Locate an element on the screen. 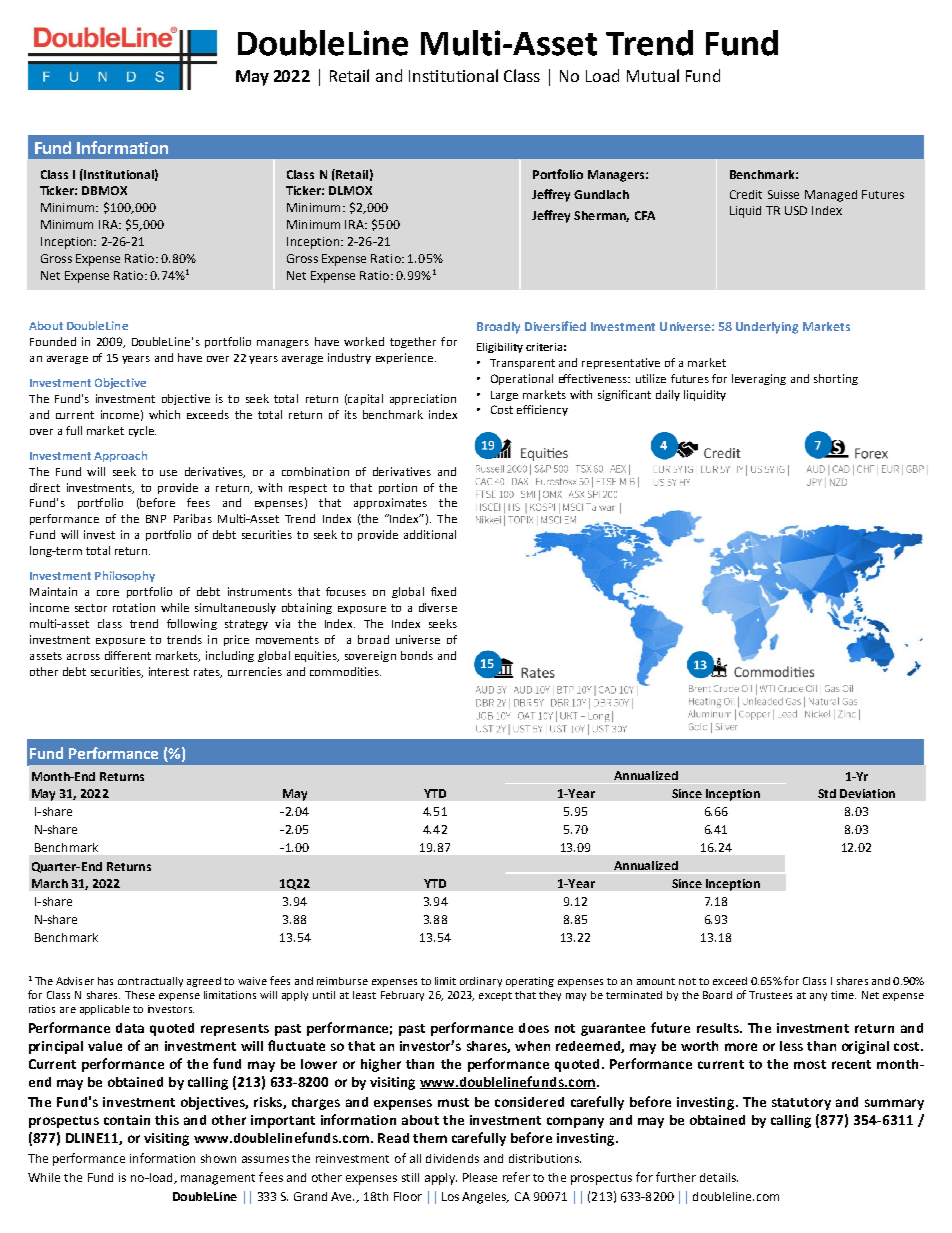 The height and width of the screenshot is (1233, 952). Std is located at coordinates (827, 793).
